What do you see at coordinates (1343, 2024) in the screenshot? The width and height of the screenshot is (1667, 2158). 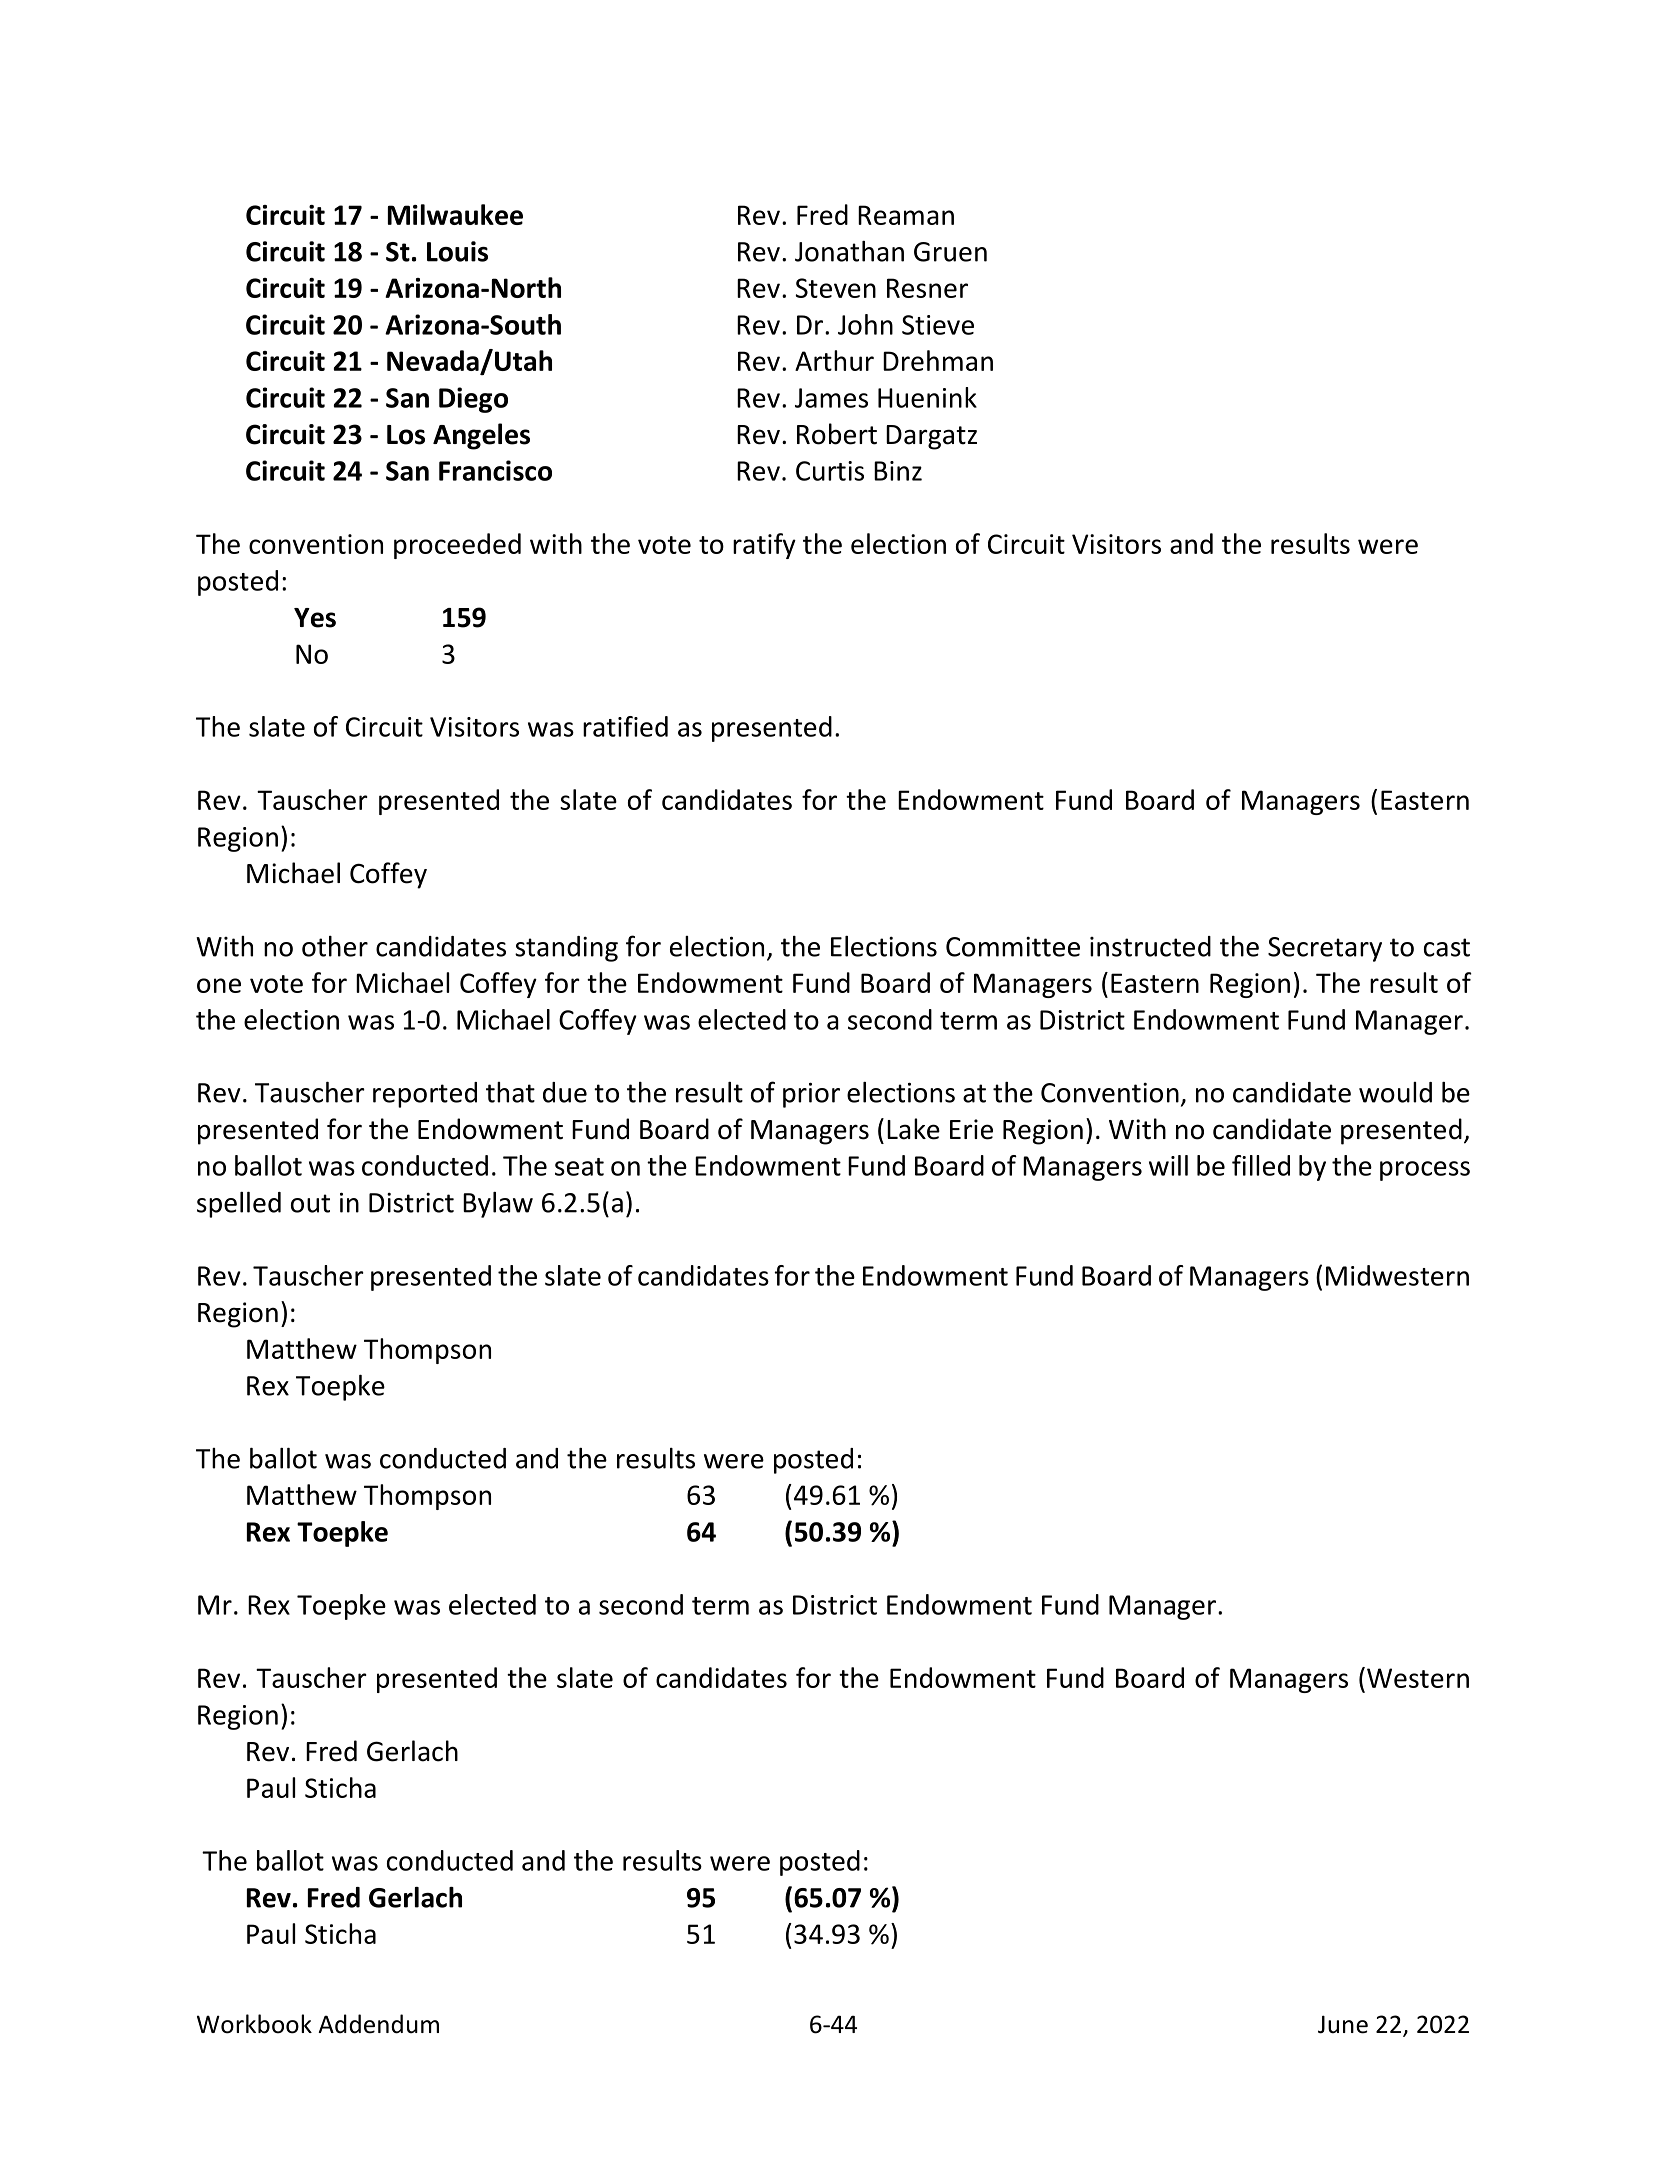 I see `June` at bounding box center [1343, 2024].
